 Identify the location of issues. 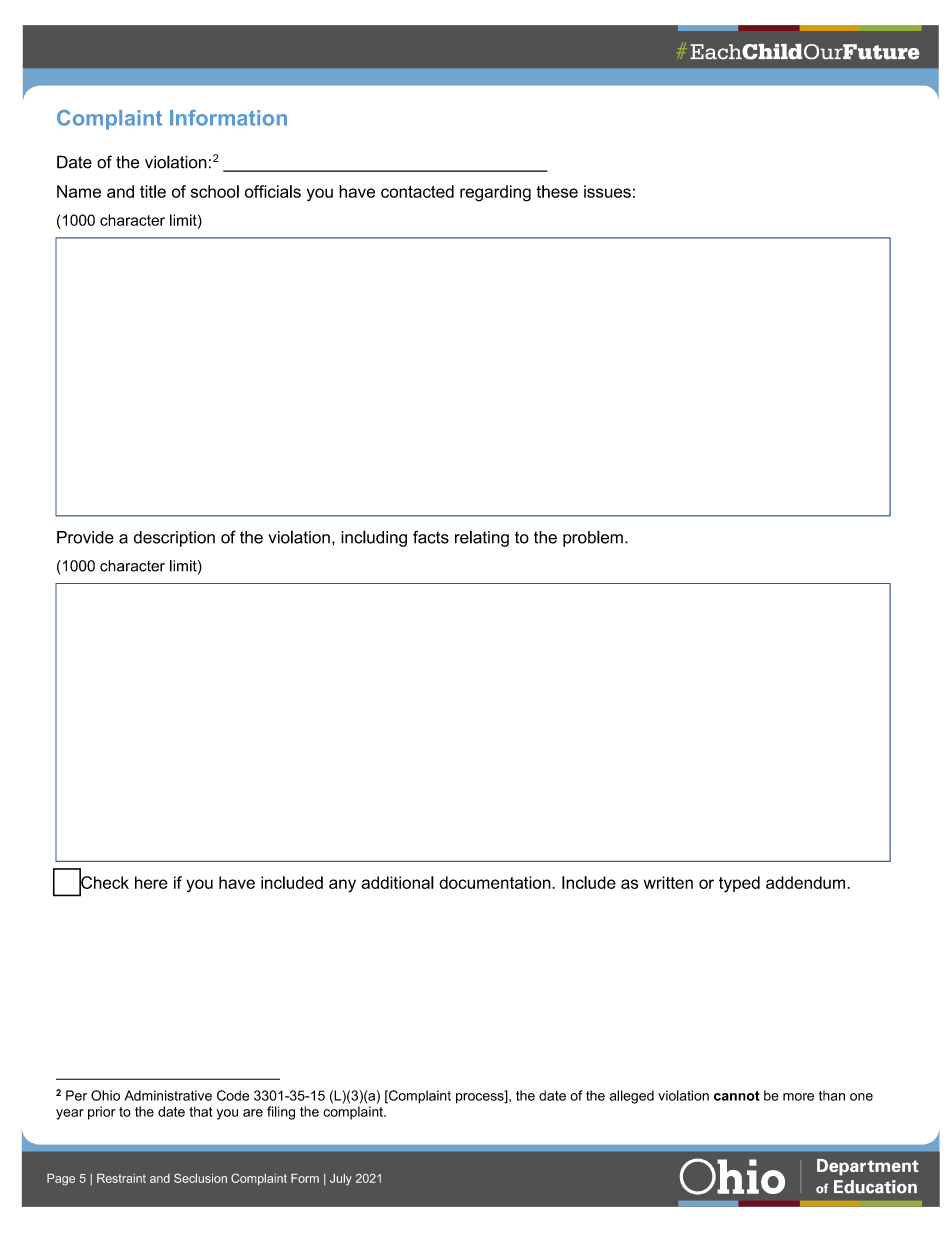
(607, 191).
